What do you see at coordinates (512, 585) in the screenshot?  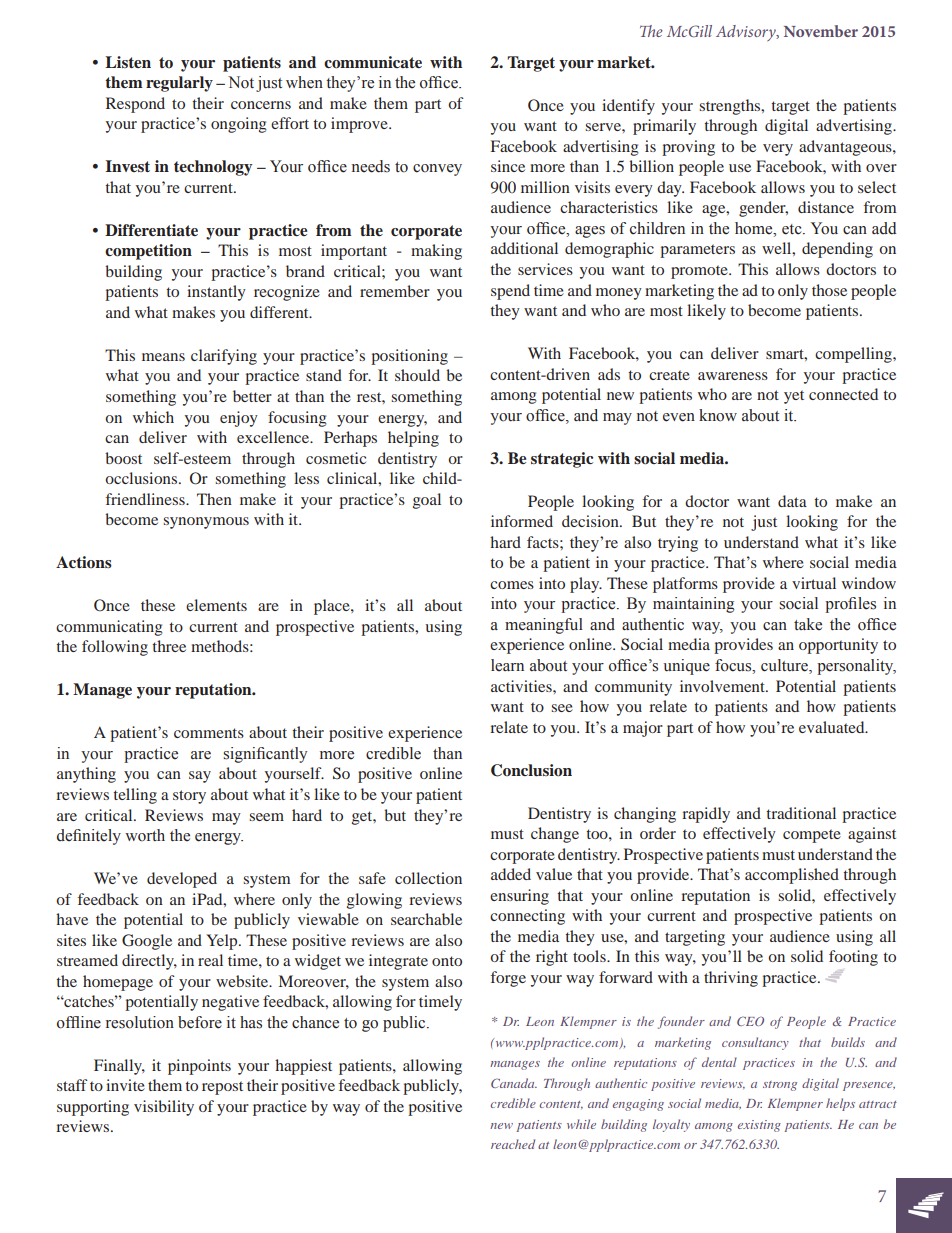 I see `comes` at bounding box center [512, 585].
